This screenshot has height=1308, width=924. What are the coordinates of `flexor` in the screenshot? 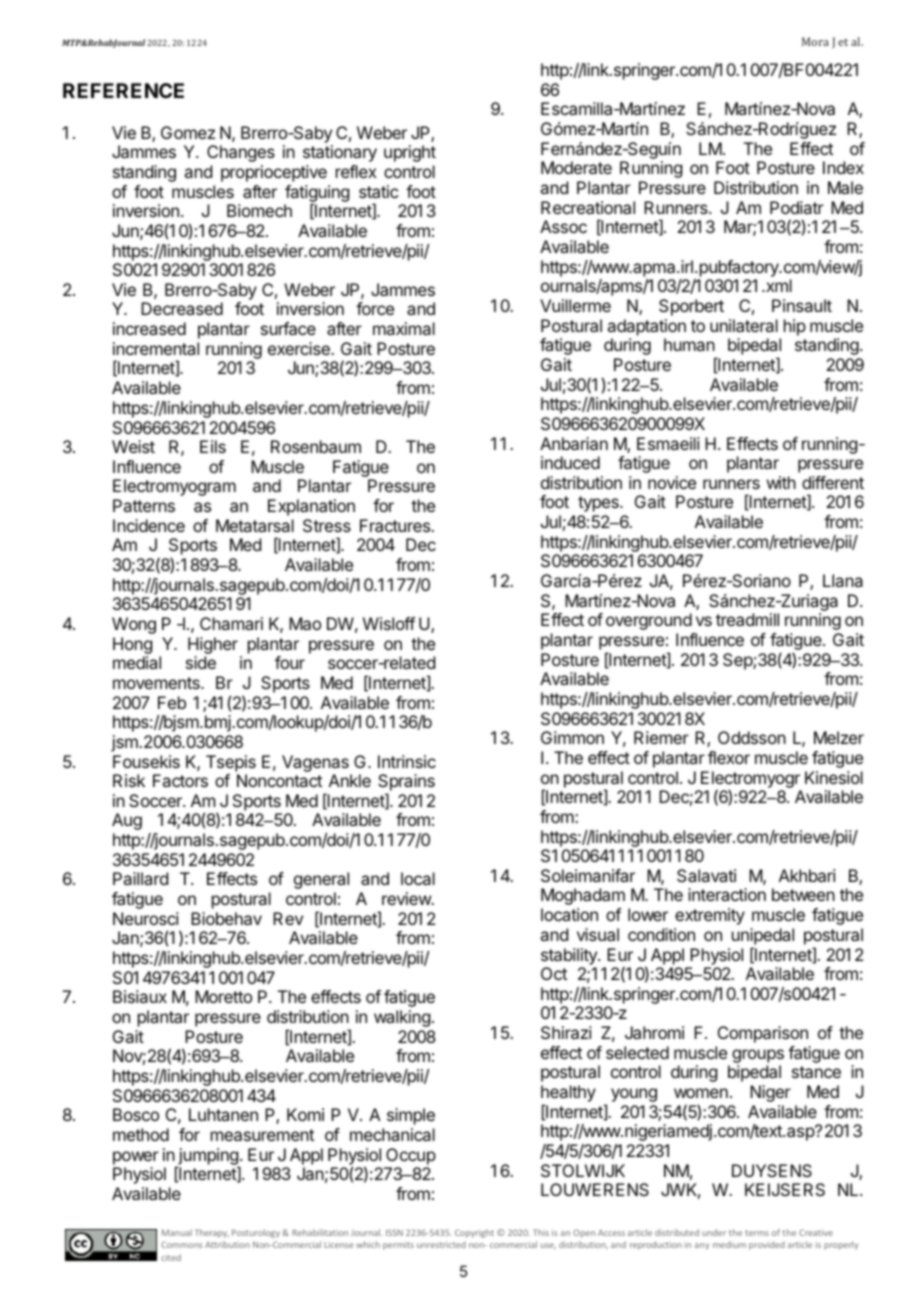 It's located at (729, 757).
